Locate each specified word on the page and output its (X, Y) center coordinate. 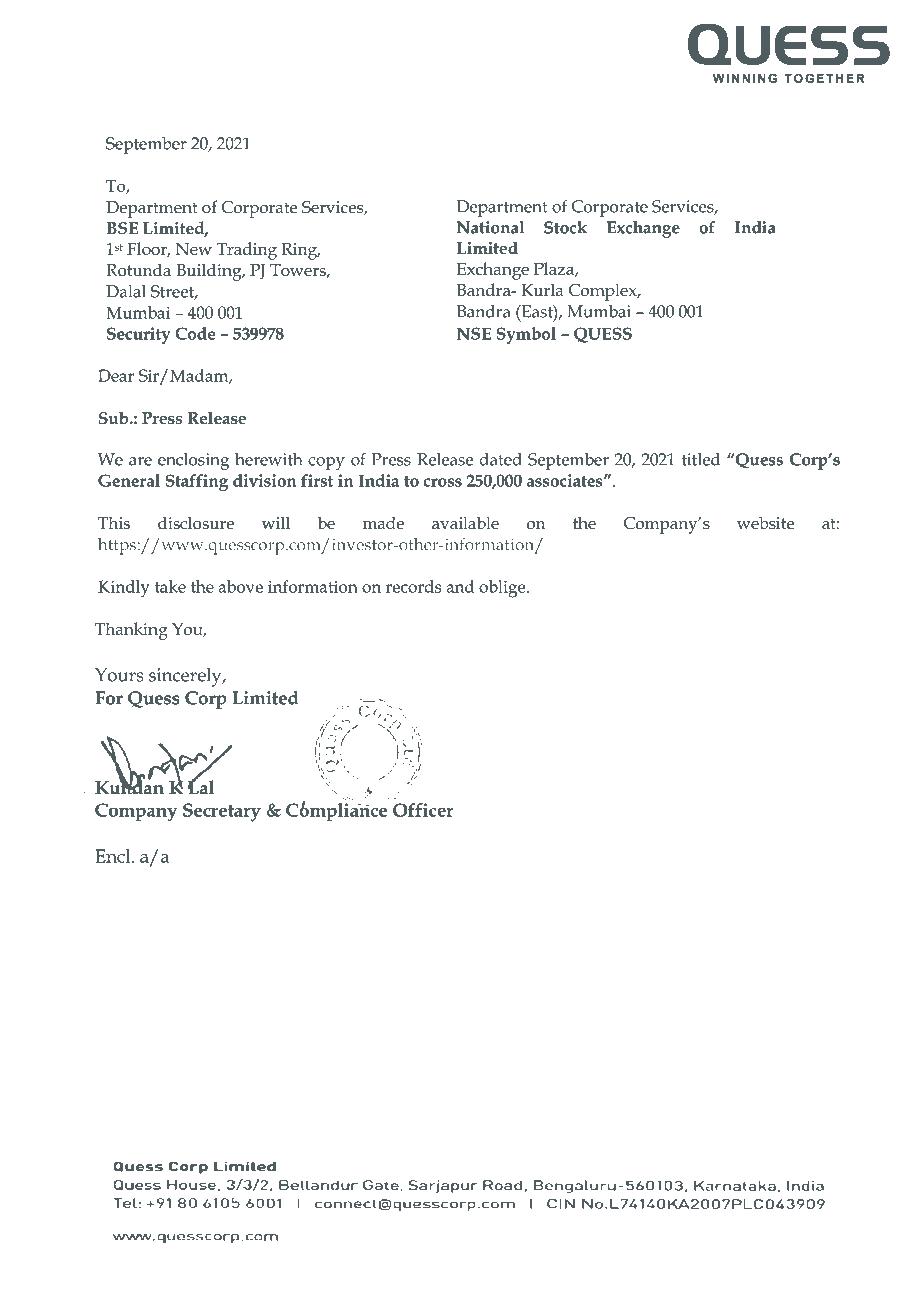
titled (701, 459)
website (765, 523)
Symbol (526, 335)
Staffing (197, 482)
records (413, 586)
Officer (423, 810)
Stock (565, 227)
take (170, 586)
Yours (119, 675)
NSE (474, 333)
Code (195, 333)
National (490, 227)
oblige (503, 589)
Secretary (222, 812)
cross (442, 482)
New (194, 249)
